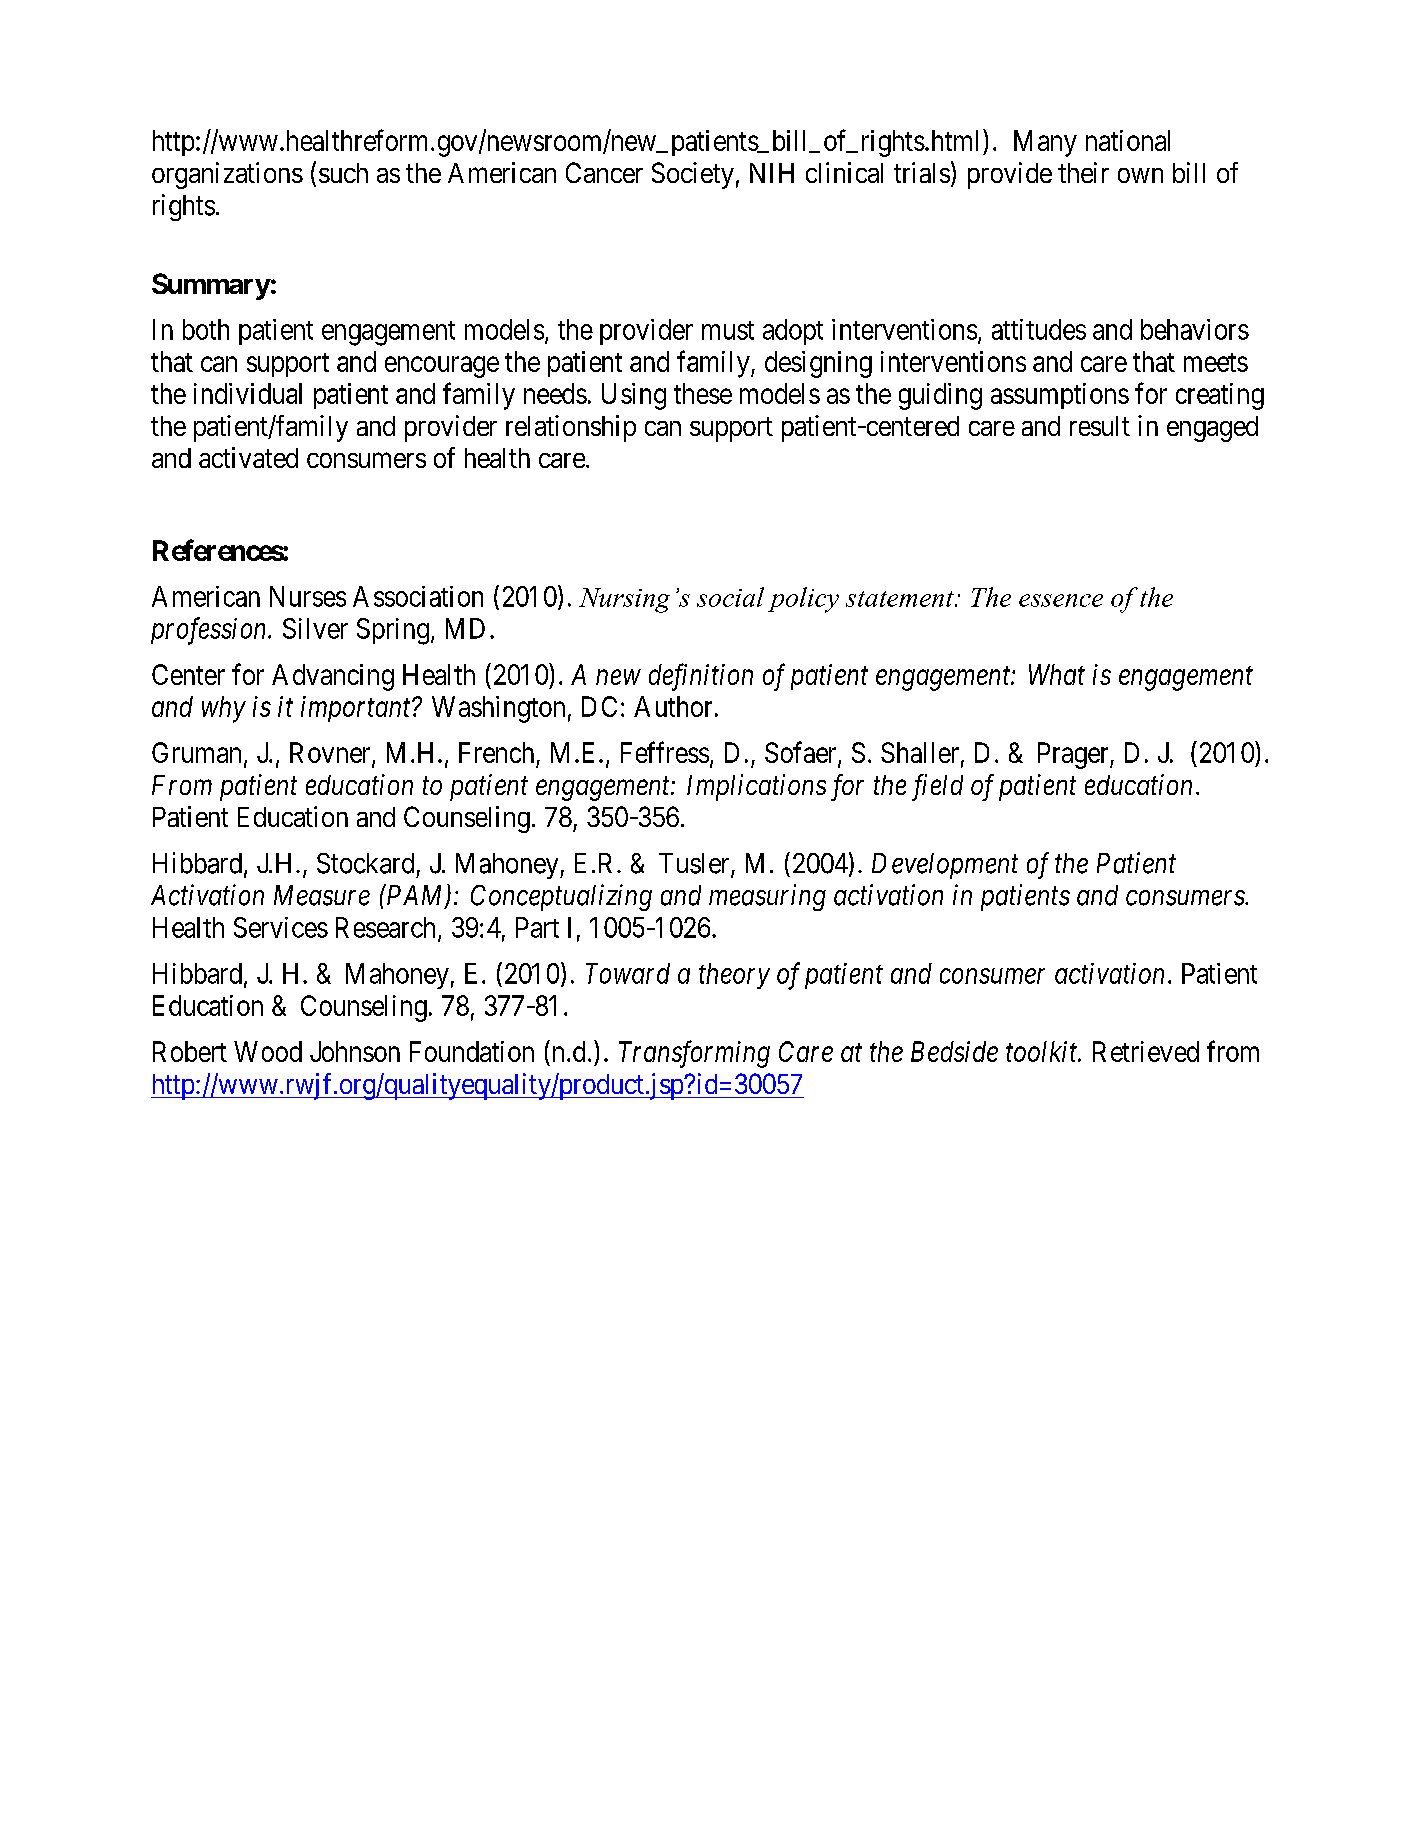 Image resolution: width=1425 pixels, height=1844 pixels. Describe the element at coordinates (693, 175) in the screenshot. I see `Society` at that location.
